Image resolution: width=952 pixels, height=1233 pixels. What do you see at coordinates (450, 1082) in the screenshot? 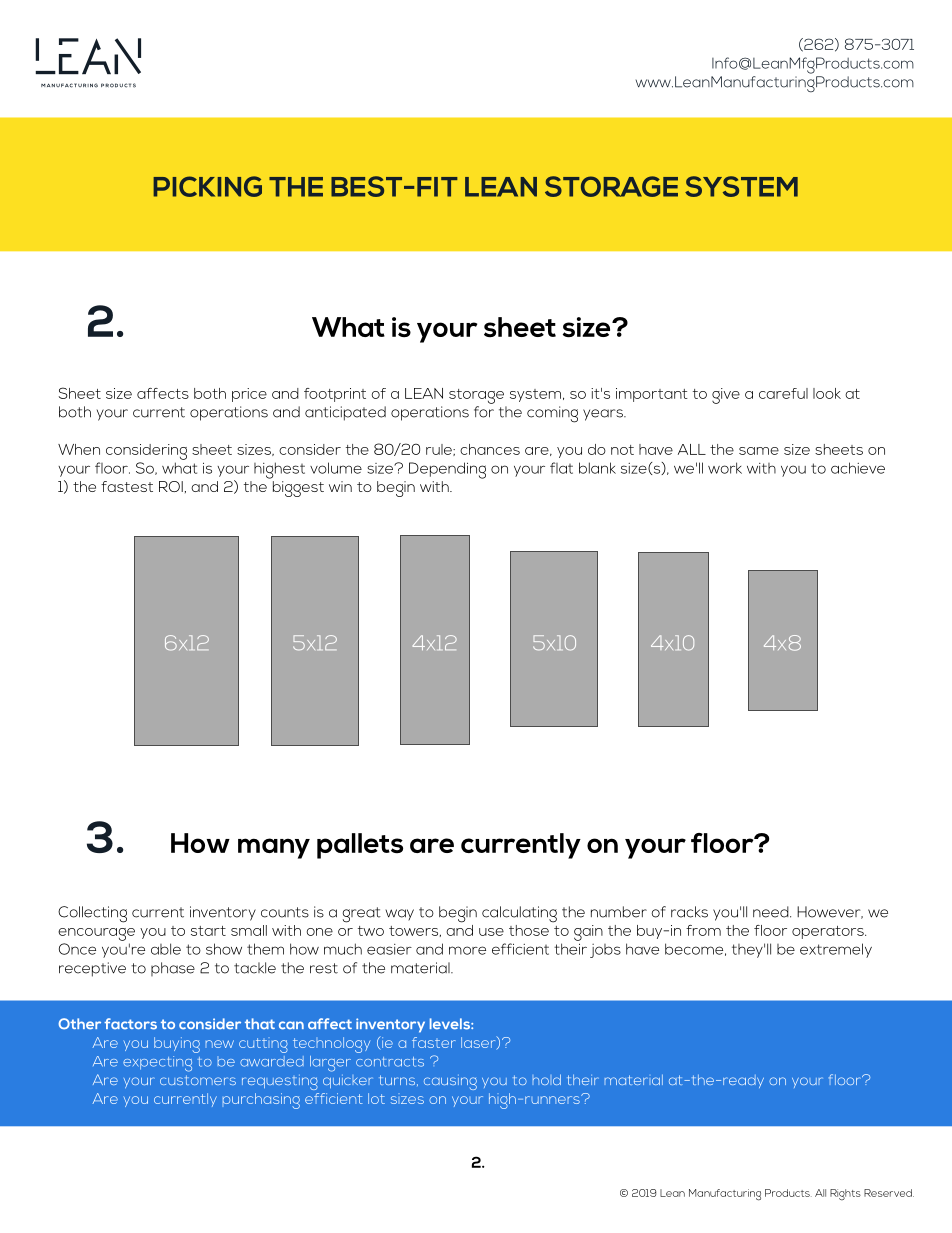
I see `causing` at bounding box center [450, 1082].
